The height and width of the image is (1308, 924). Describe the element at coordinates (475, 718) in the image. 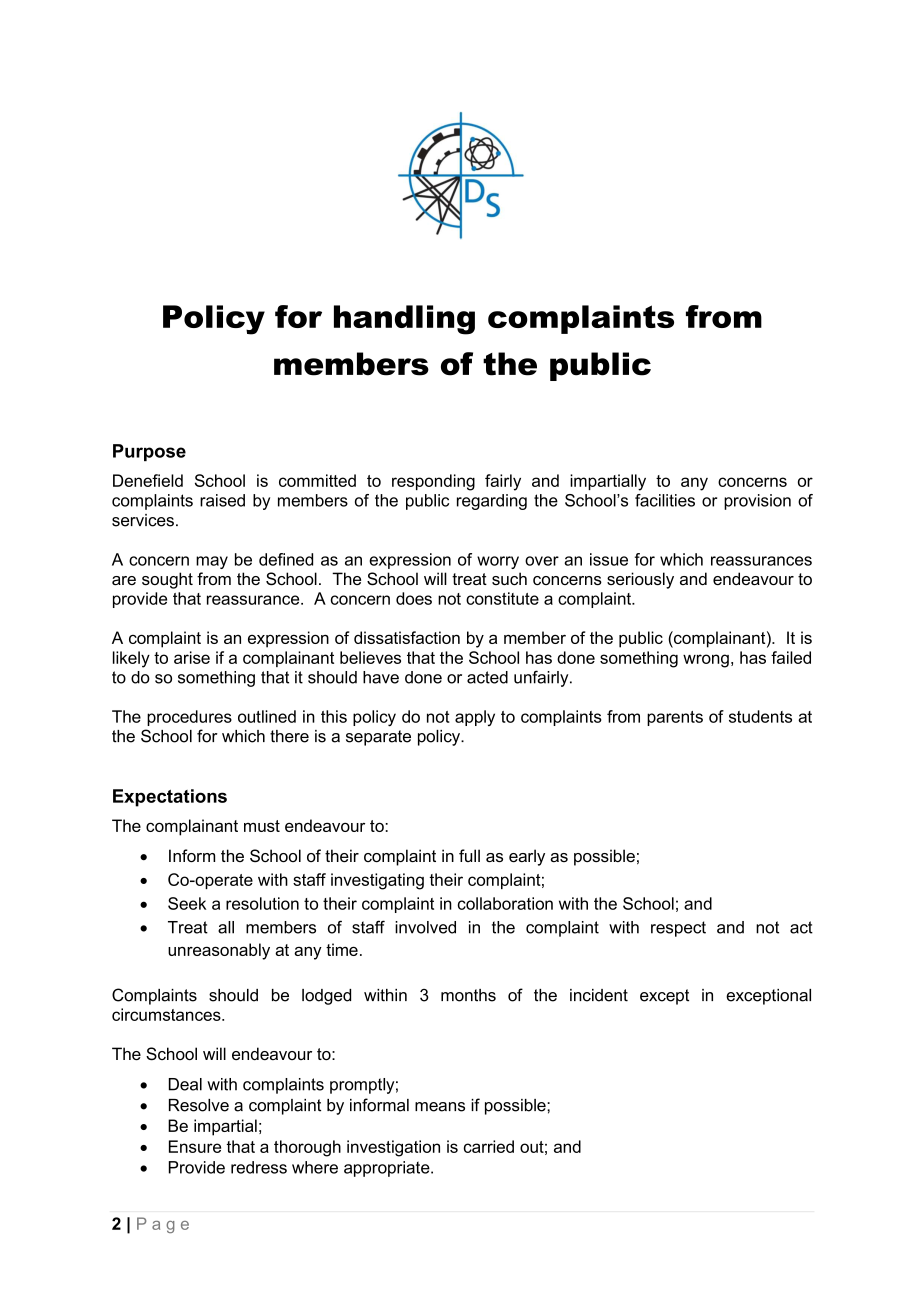

I see `apply` at that location.
